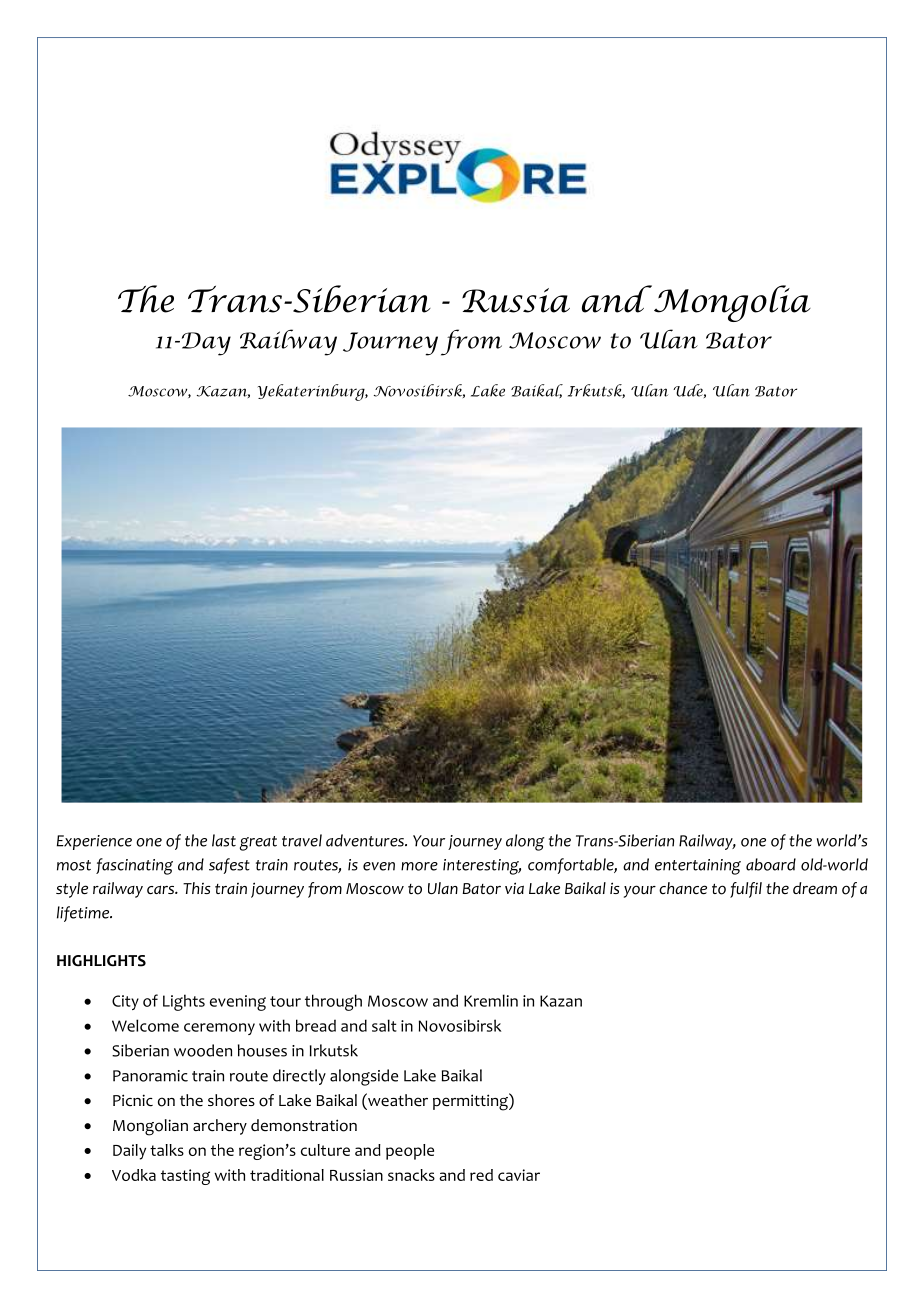  Describe the element at coordinates (419, 866) in the screenshot. I see `more` at that location.
